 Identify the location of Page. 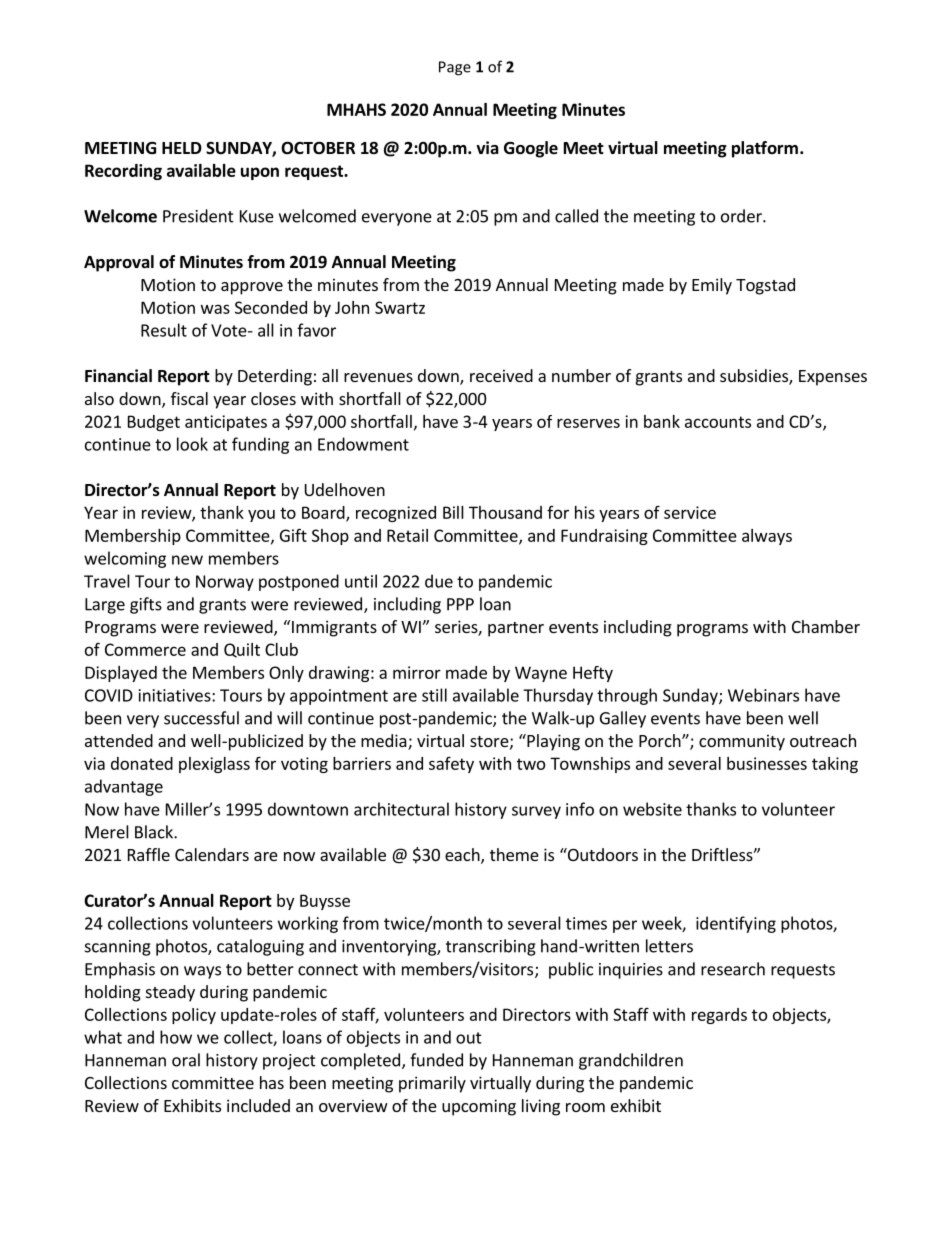
(455, 68).
